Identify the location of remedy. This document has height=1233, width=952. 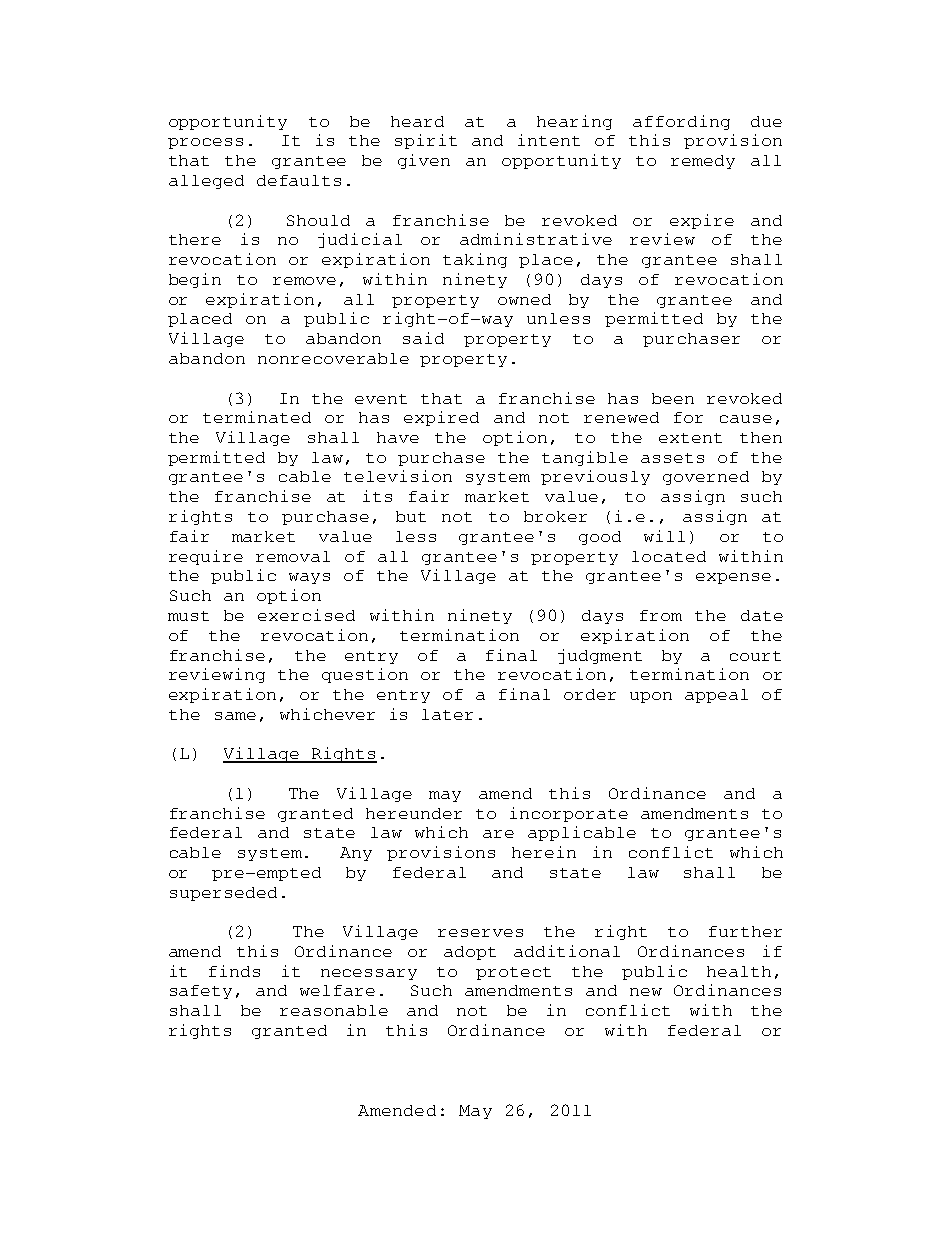
(703, 162).
